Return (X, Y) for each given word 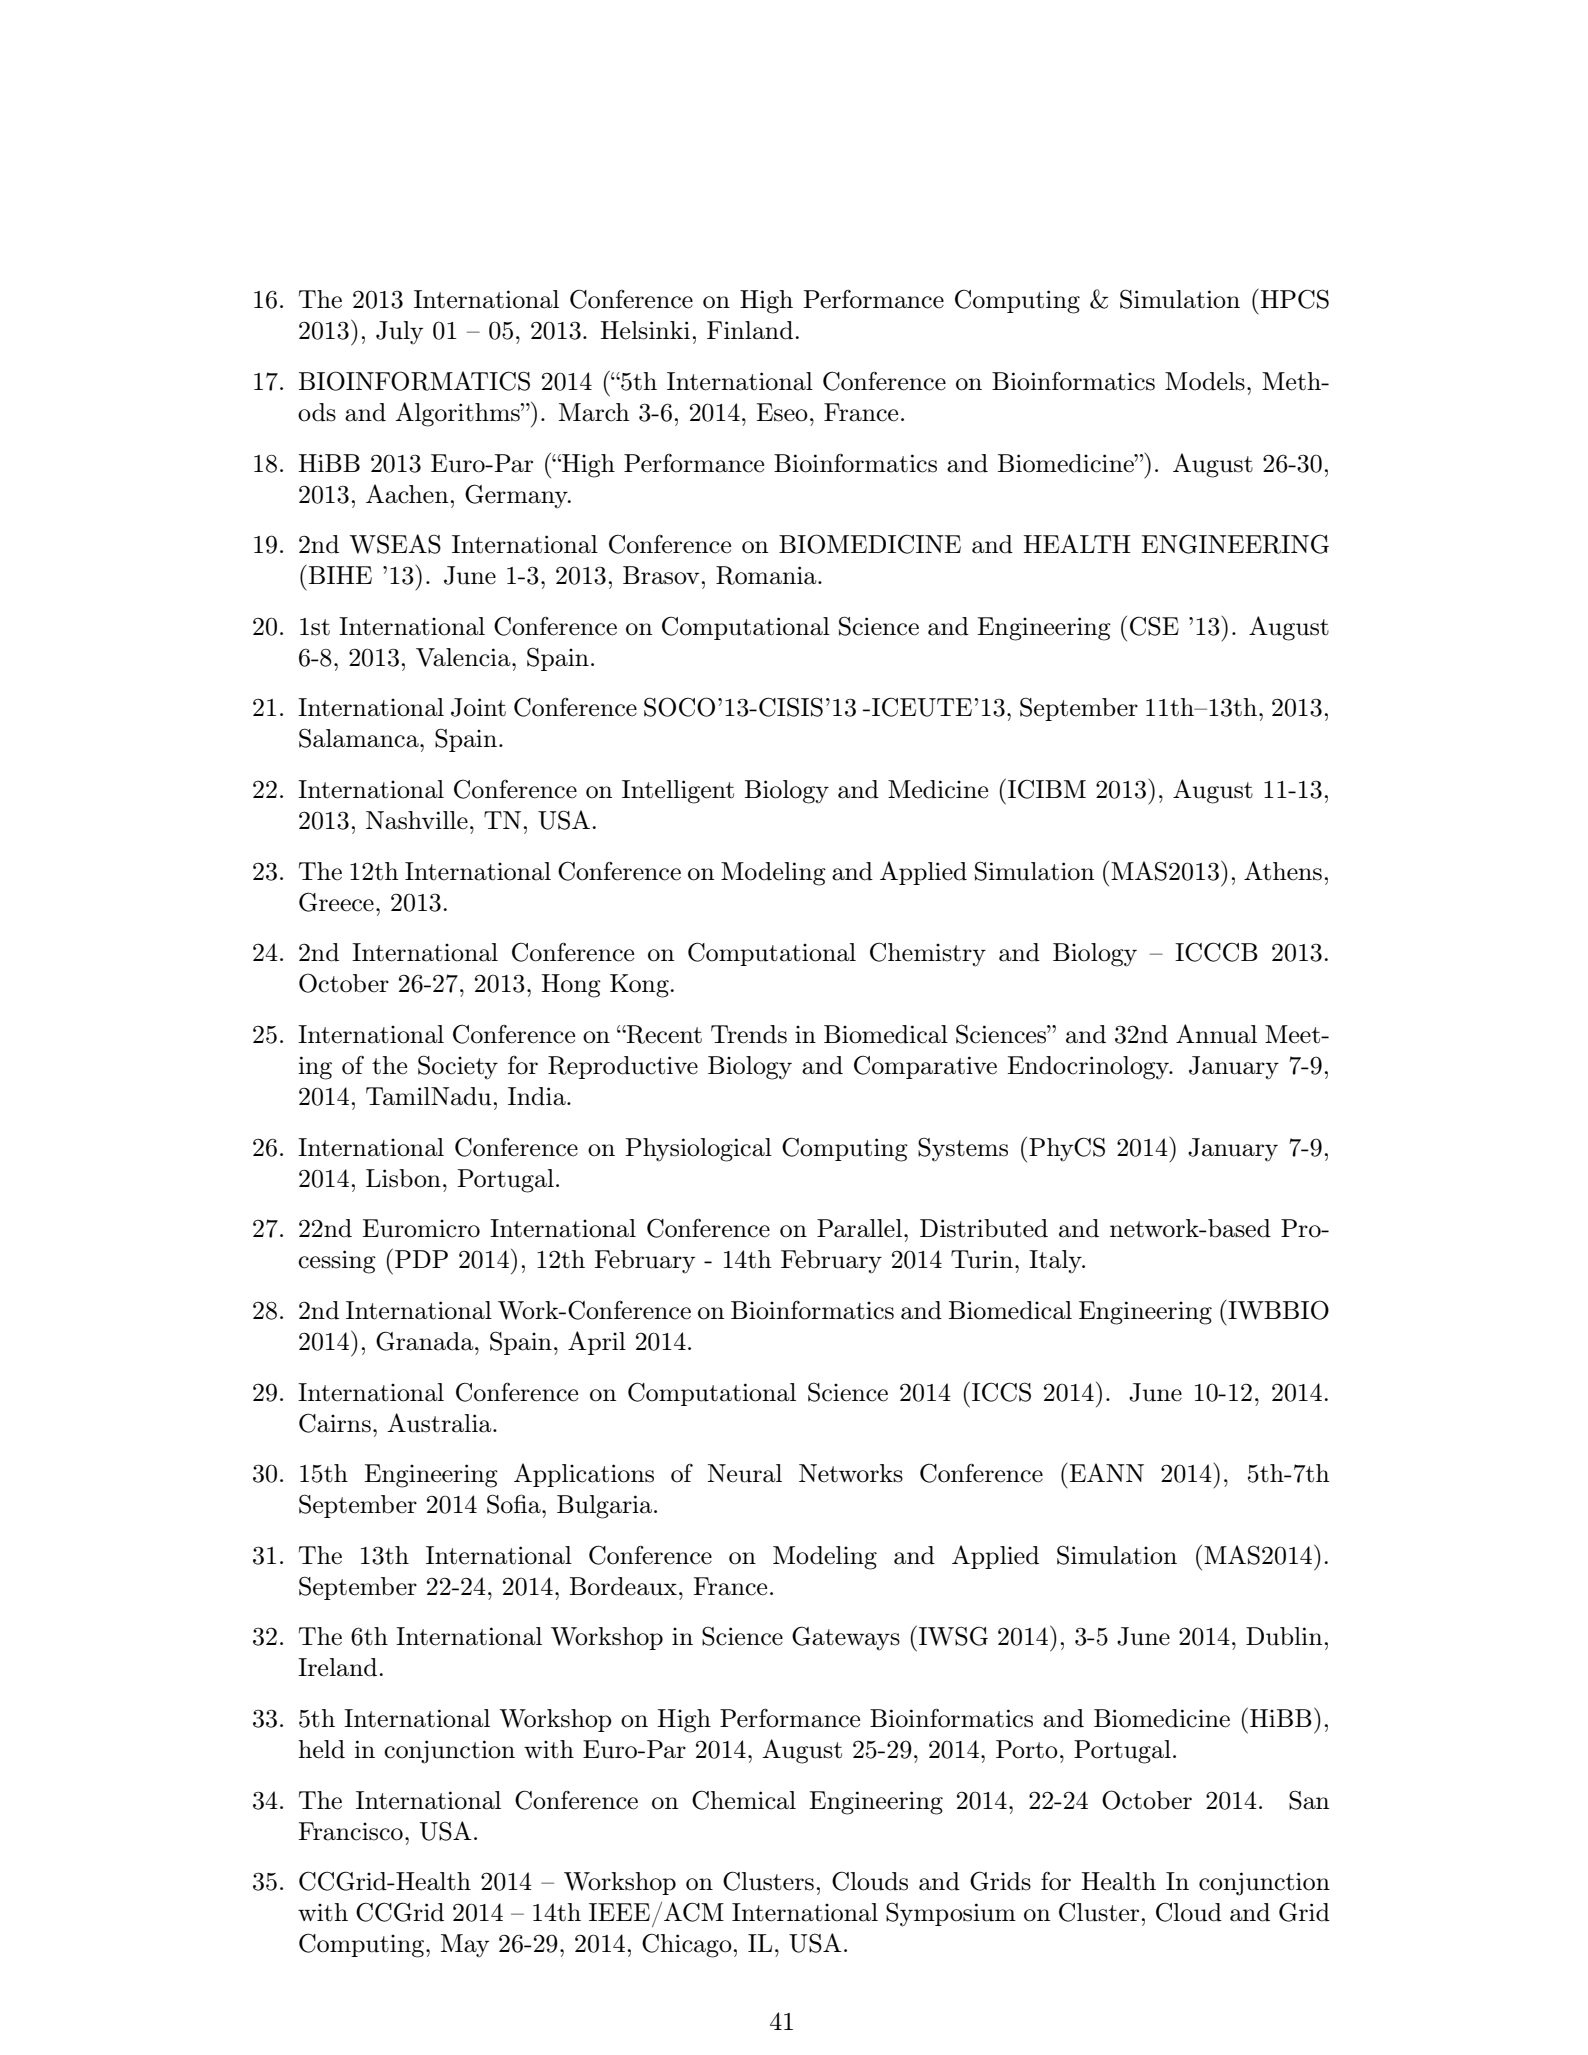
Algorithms (458, 414)
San (1309, 1800)
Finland (750, 330)
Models (1205, 381)
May (465, 1946)
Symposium (951, 1914)
